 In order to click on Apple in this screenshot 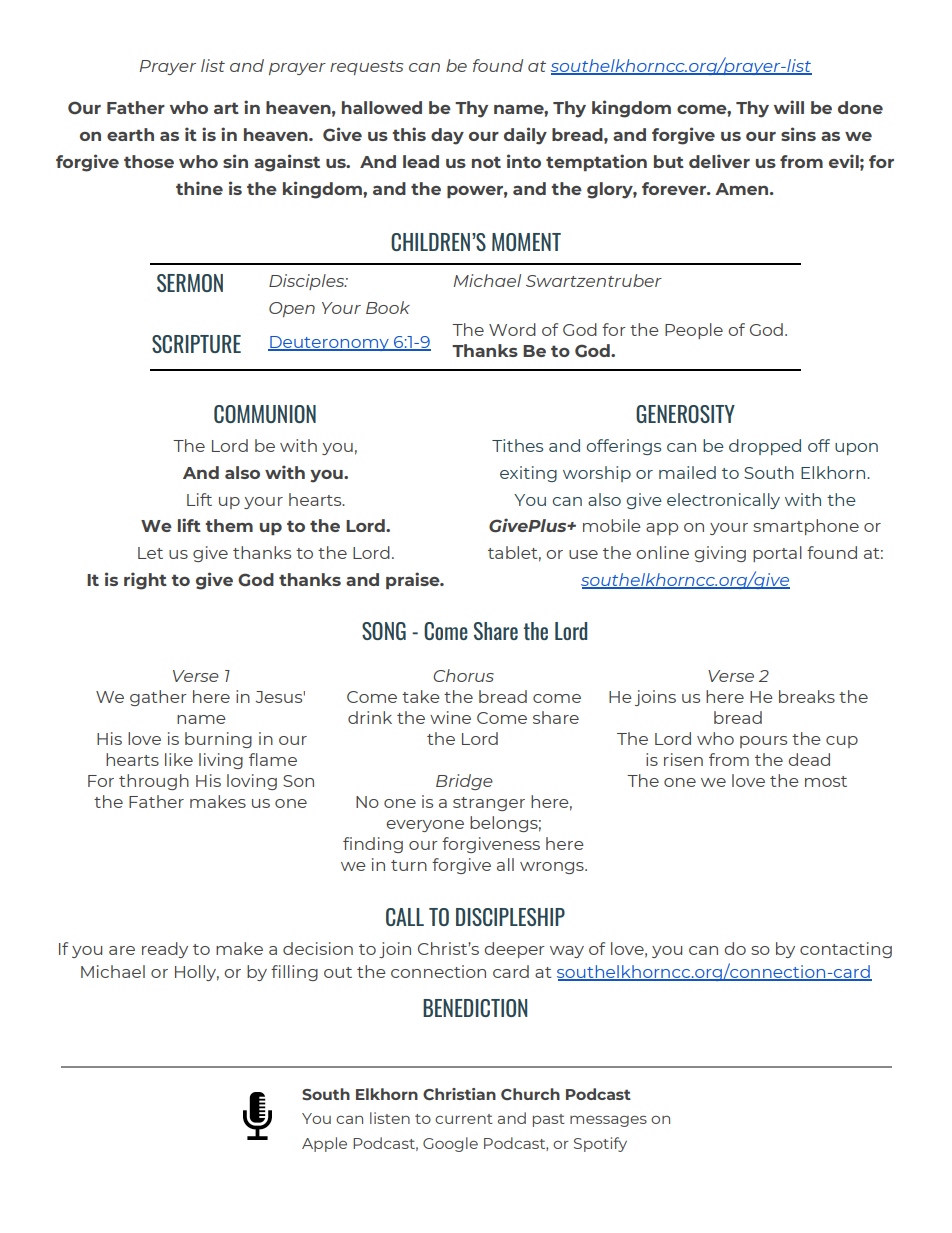, I will do `click(324, 1144)`.
